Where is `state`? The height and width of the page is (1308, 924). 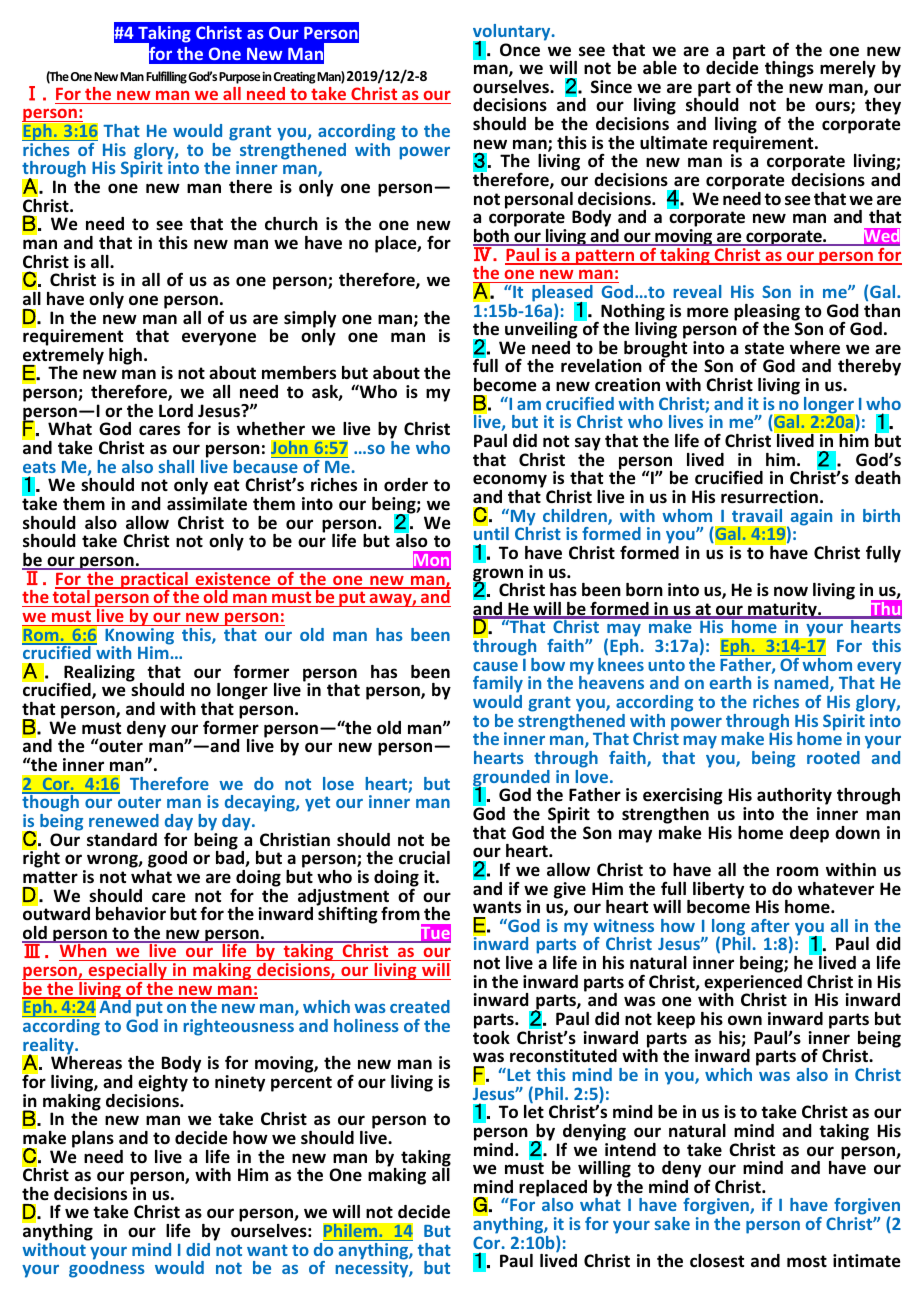
state is located at coordinates (764, 348).
